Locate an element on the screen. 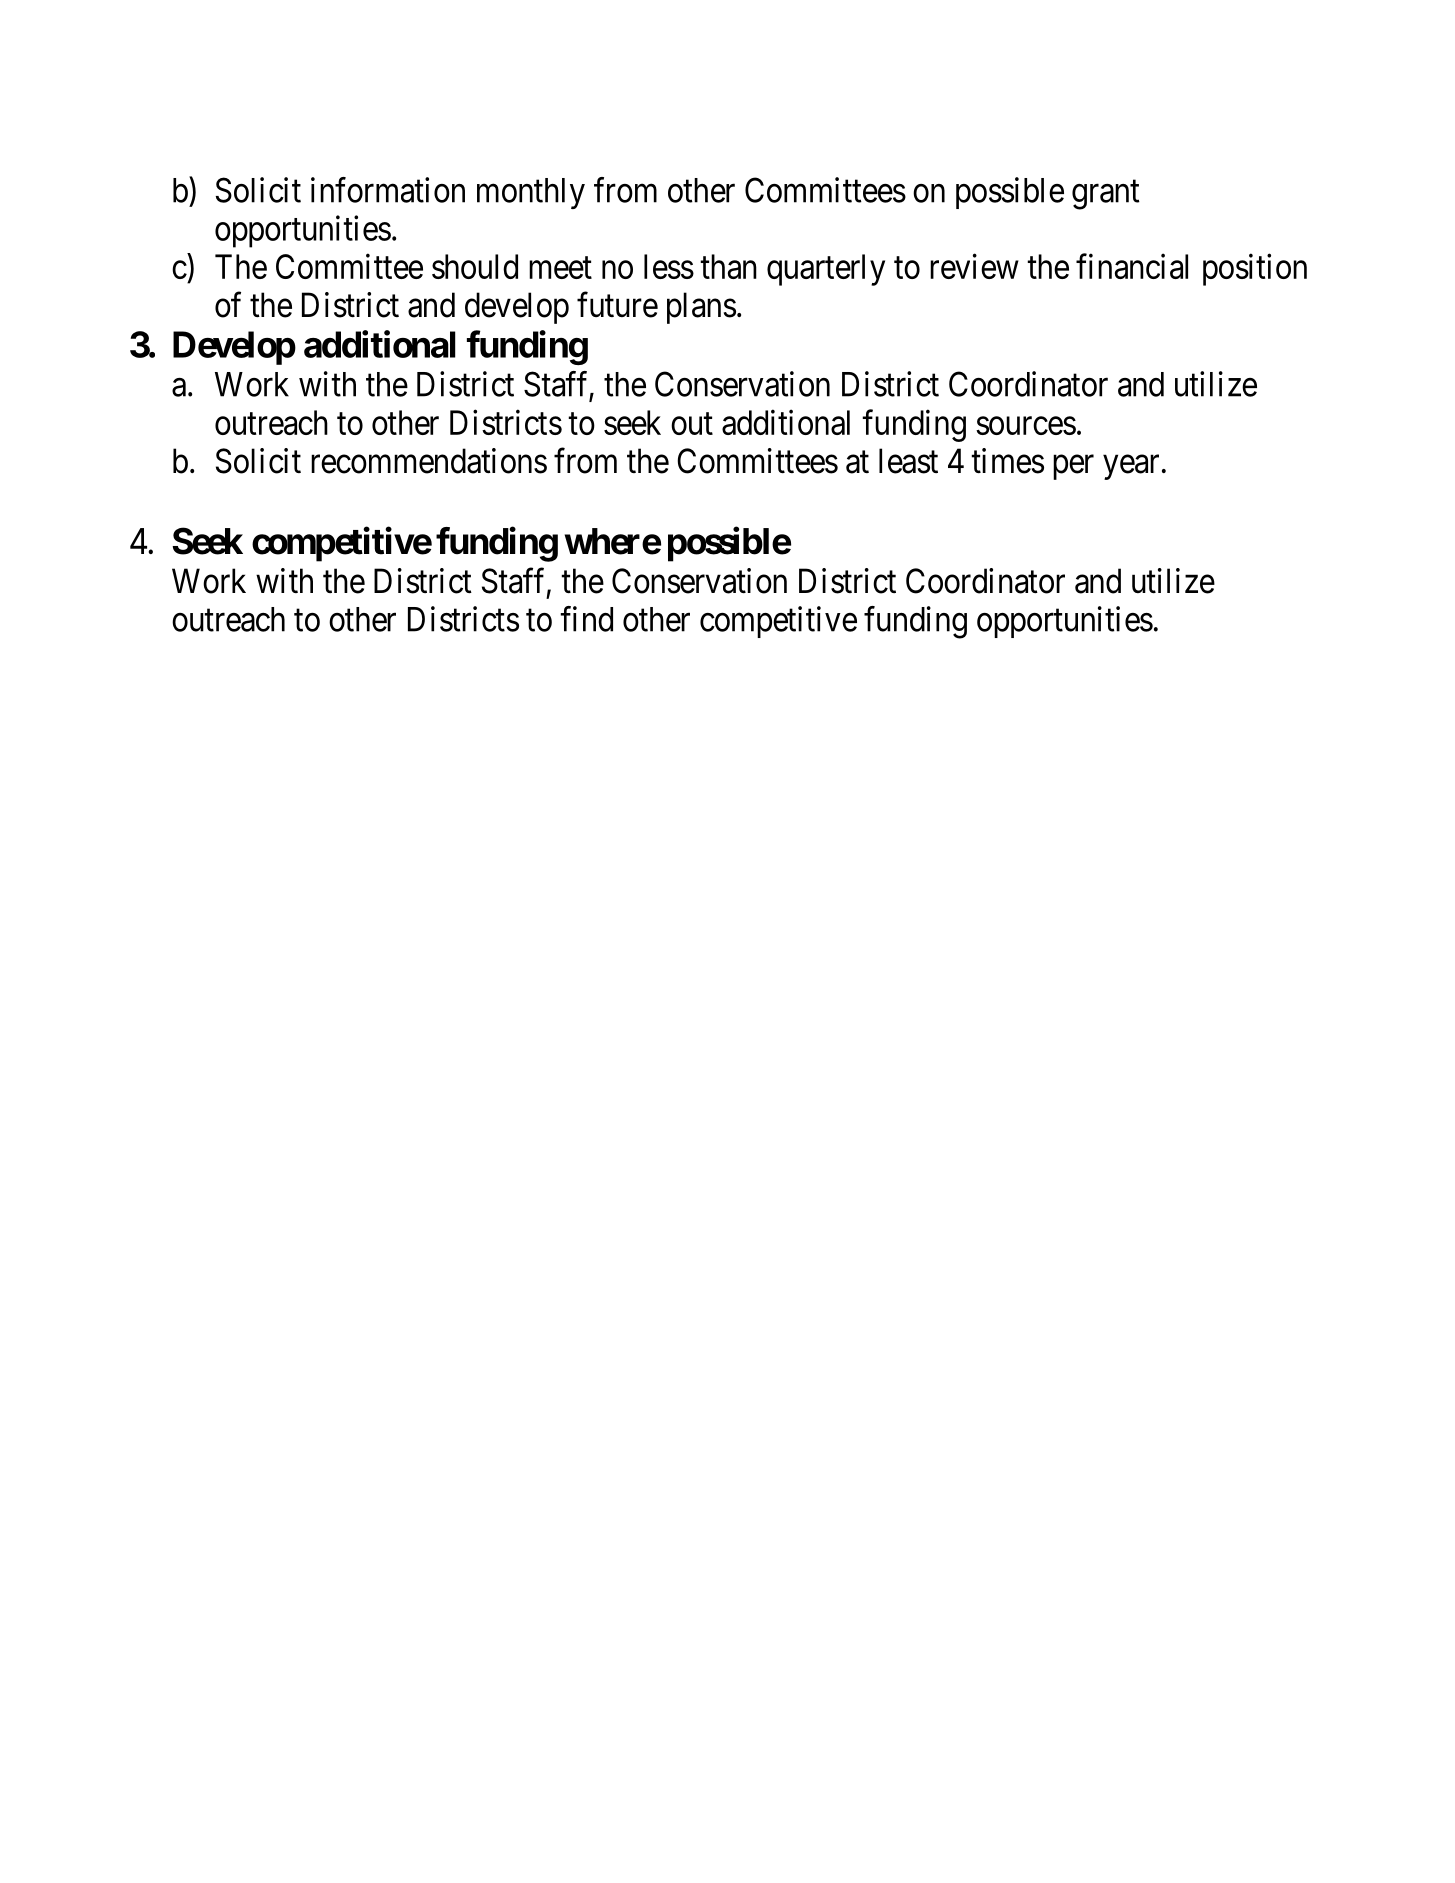 The image size is (1455, 1883). year is located at coordinates (1131, 467).
